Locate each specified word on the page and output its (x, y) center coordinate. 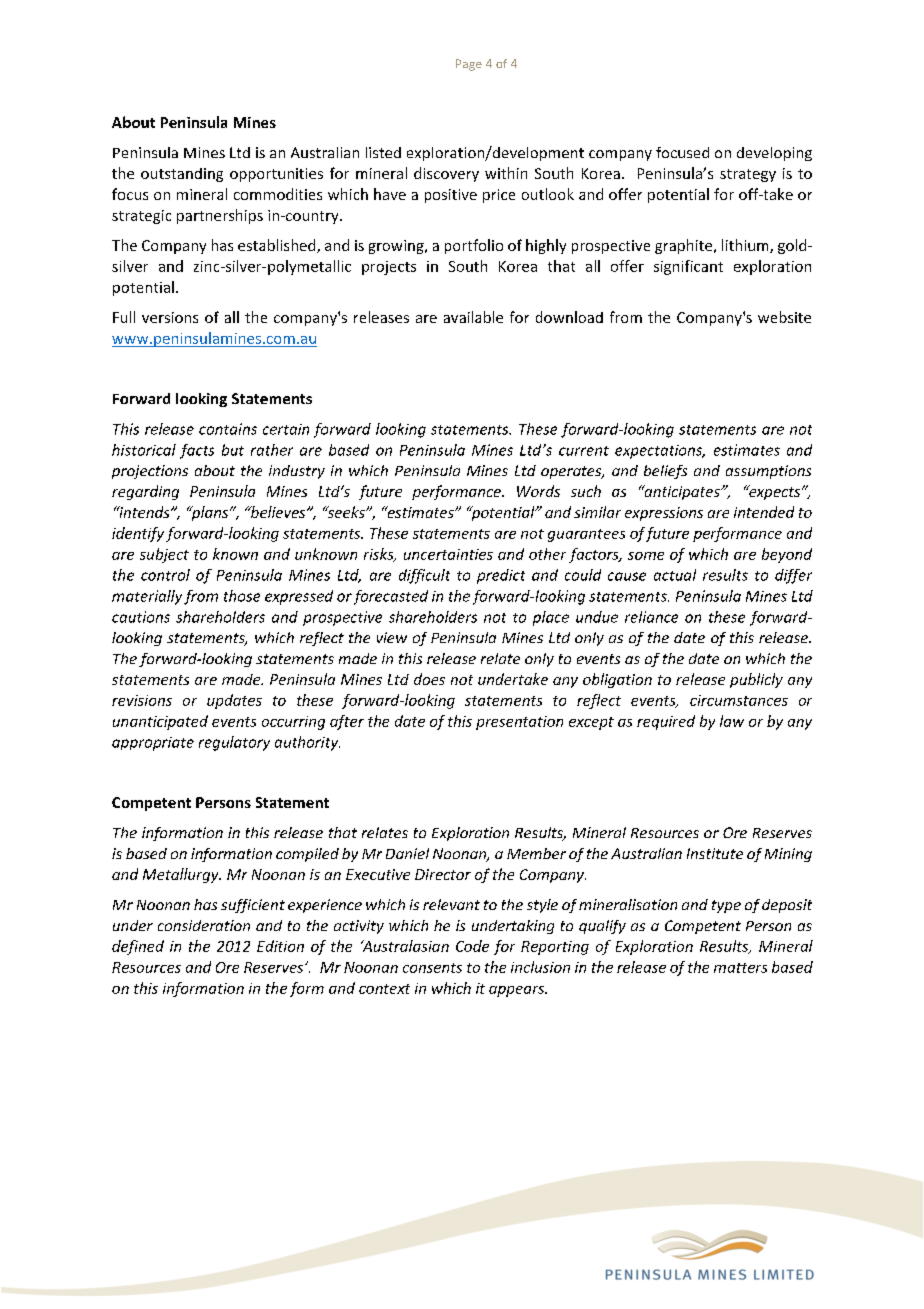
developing (774, 154)
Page (469, 65)
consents (432, 968)
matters (740, 968)
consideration (204, 925)
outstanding (182, 175)
